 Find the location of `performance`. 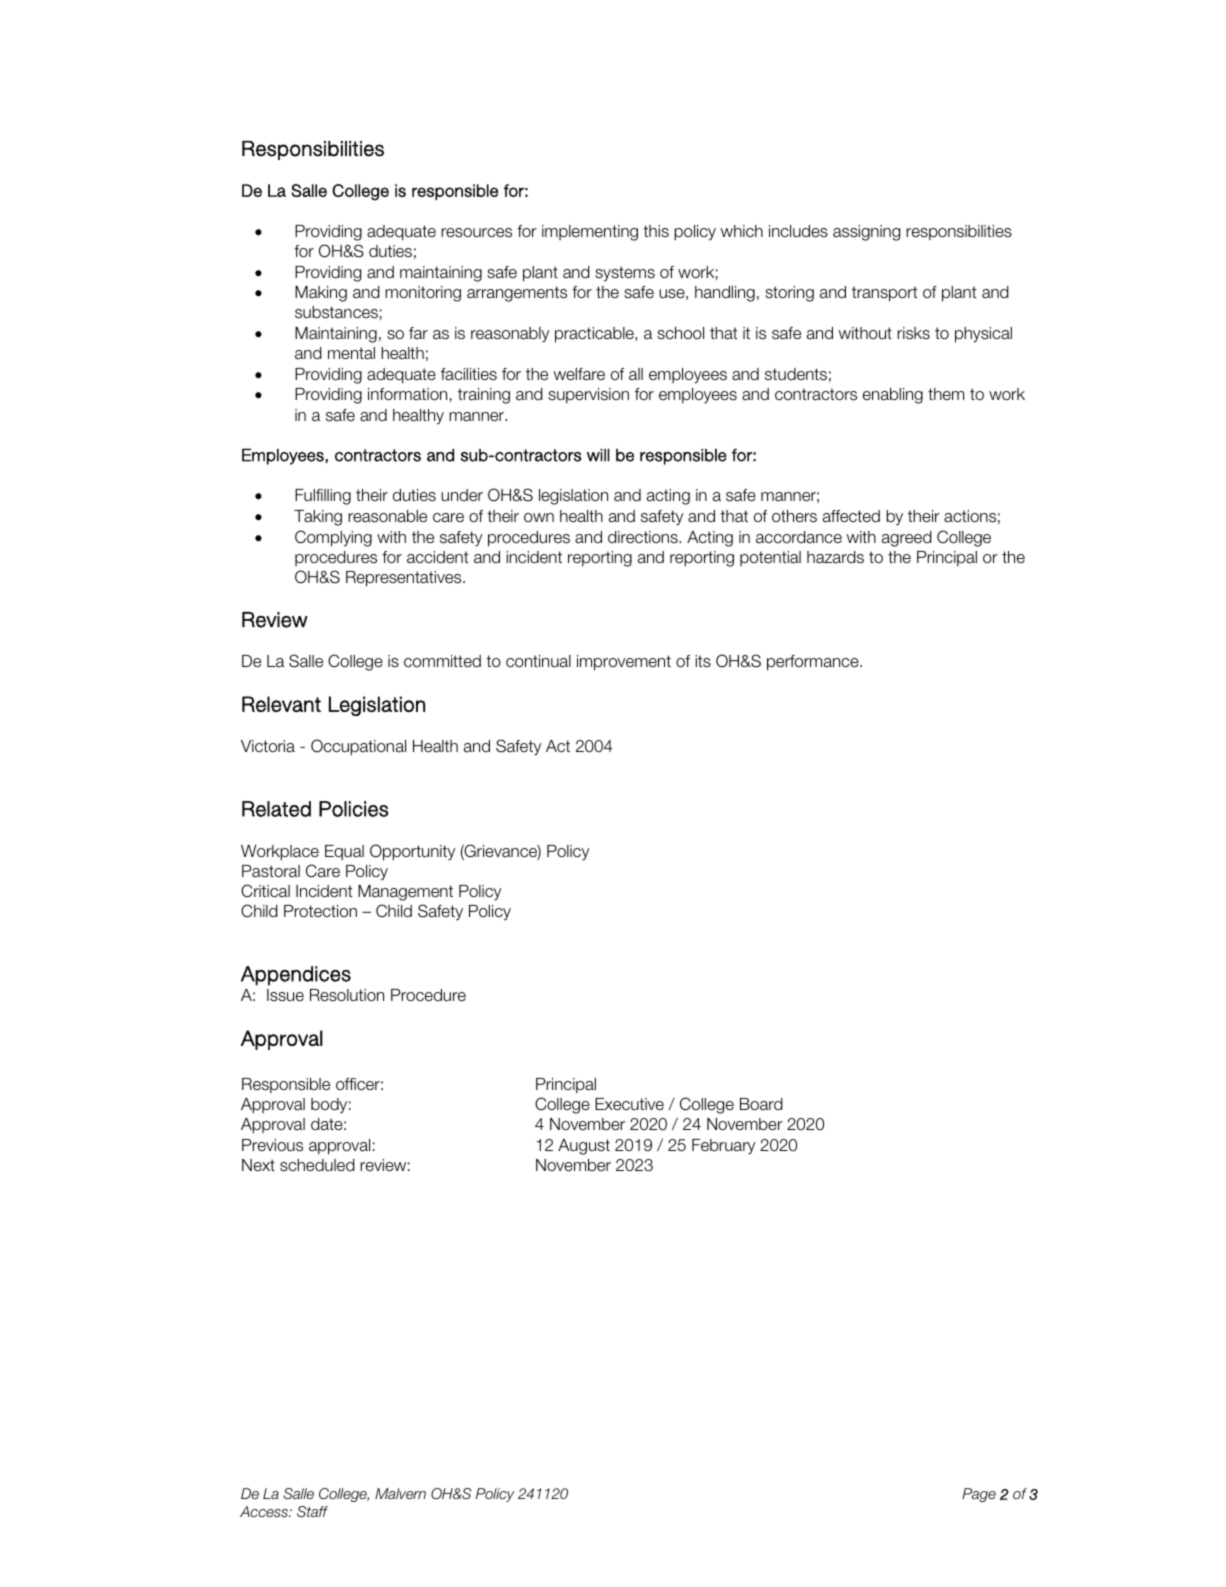

performance is located at coordinates (814, 663).
